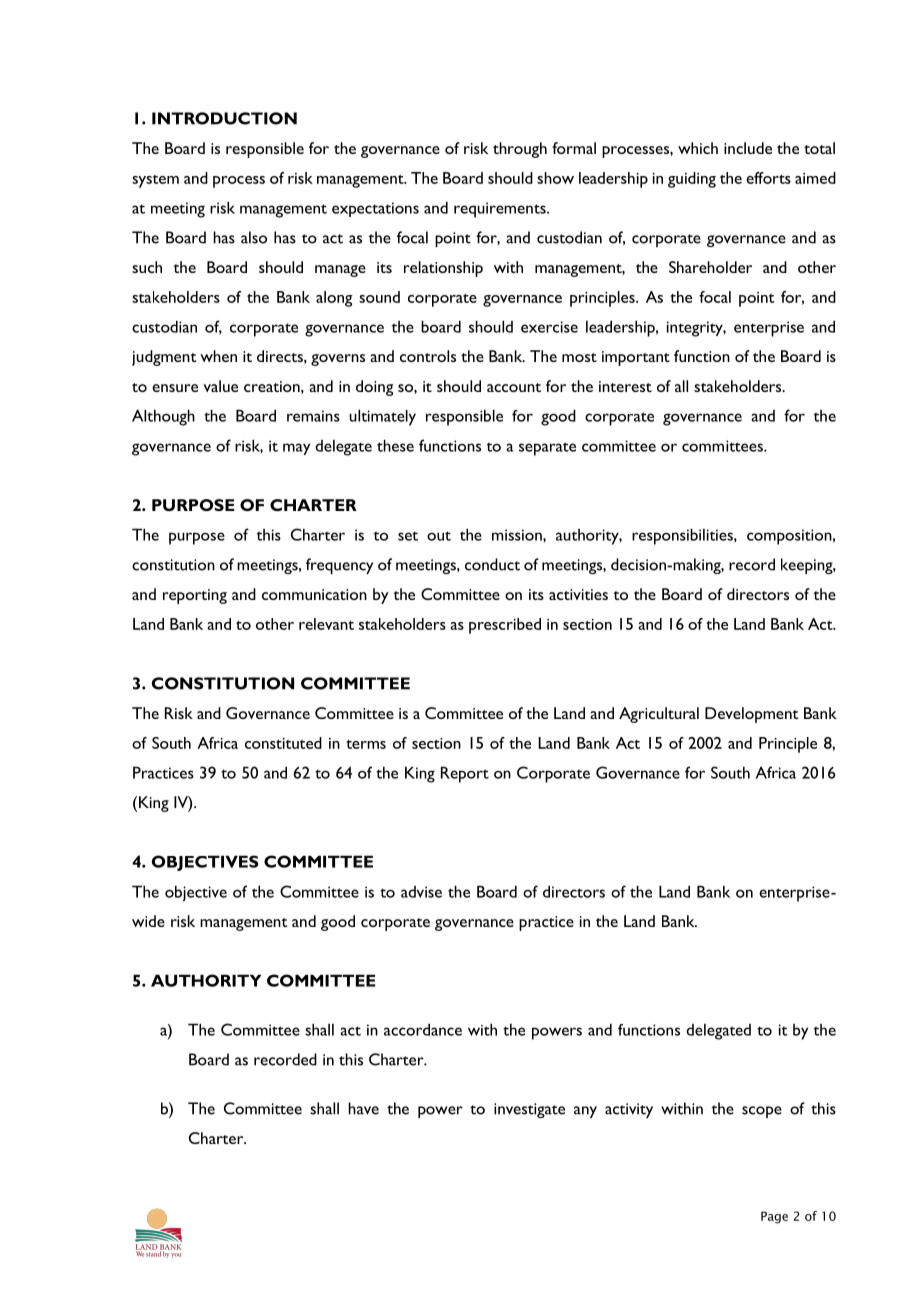  I want to click on include, so click(748, 148).
